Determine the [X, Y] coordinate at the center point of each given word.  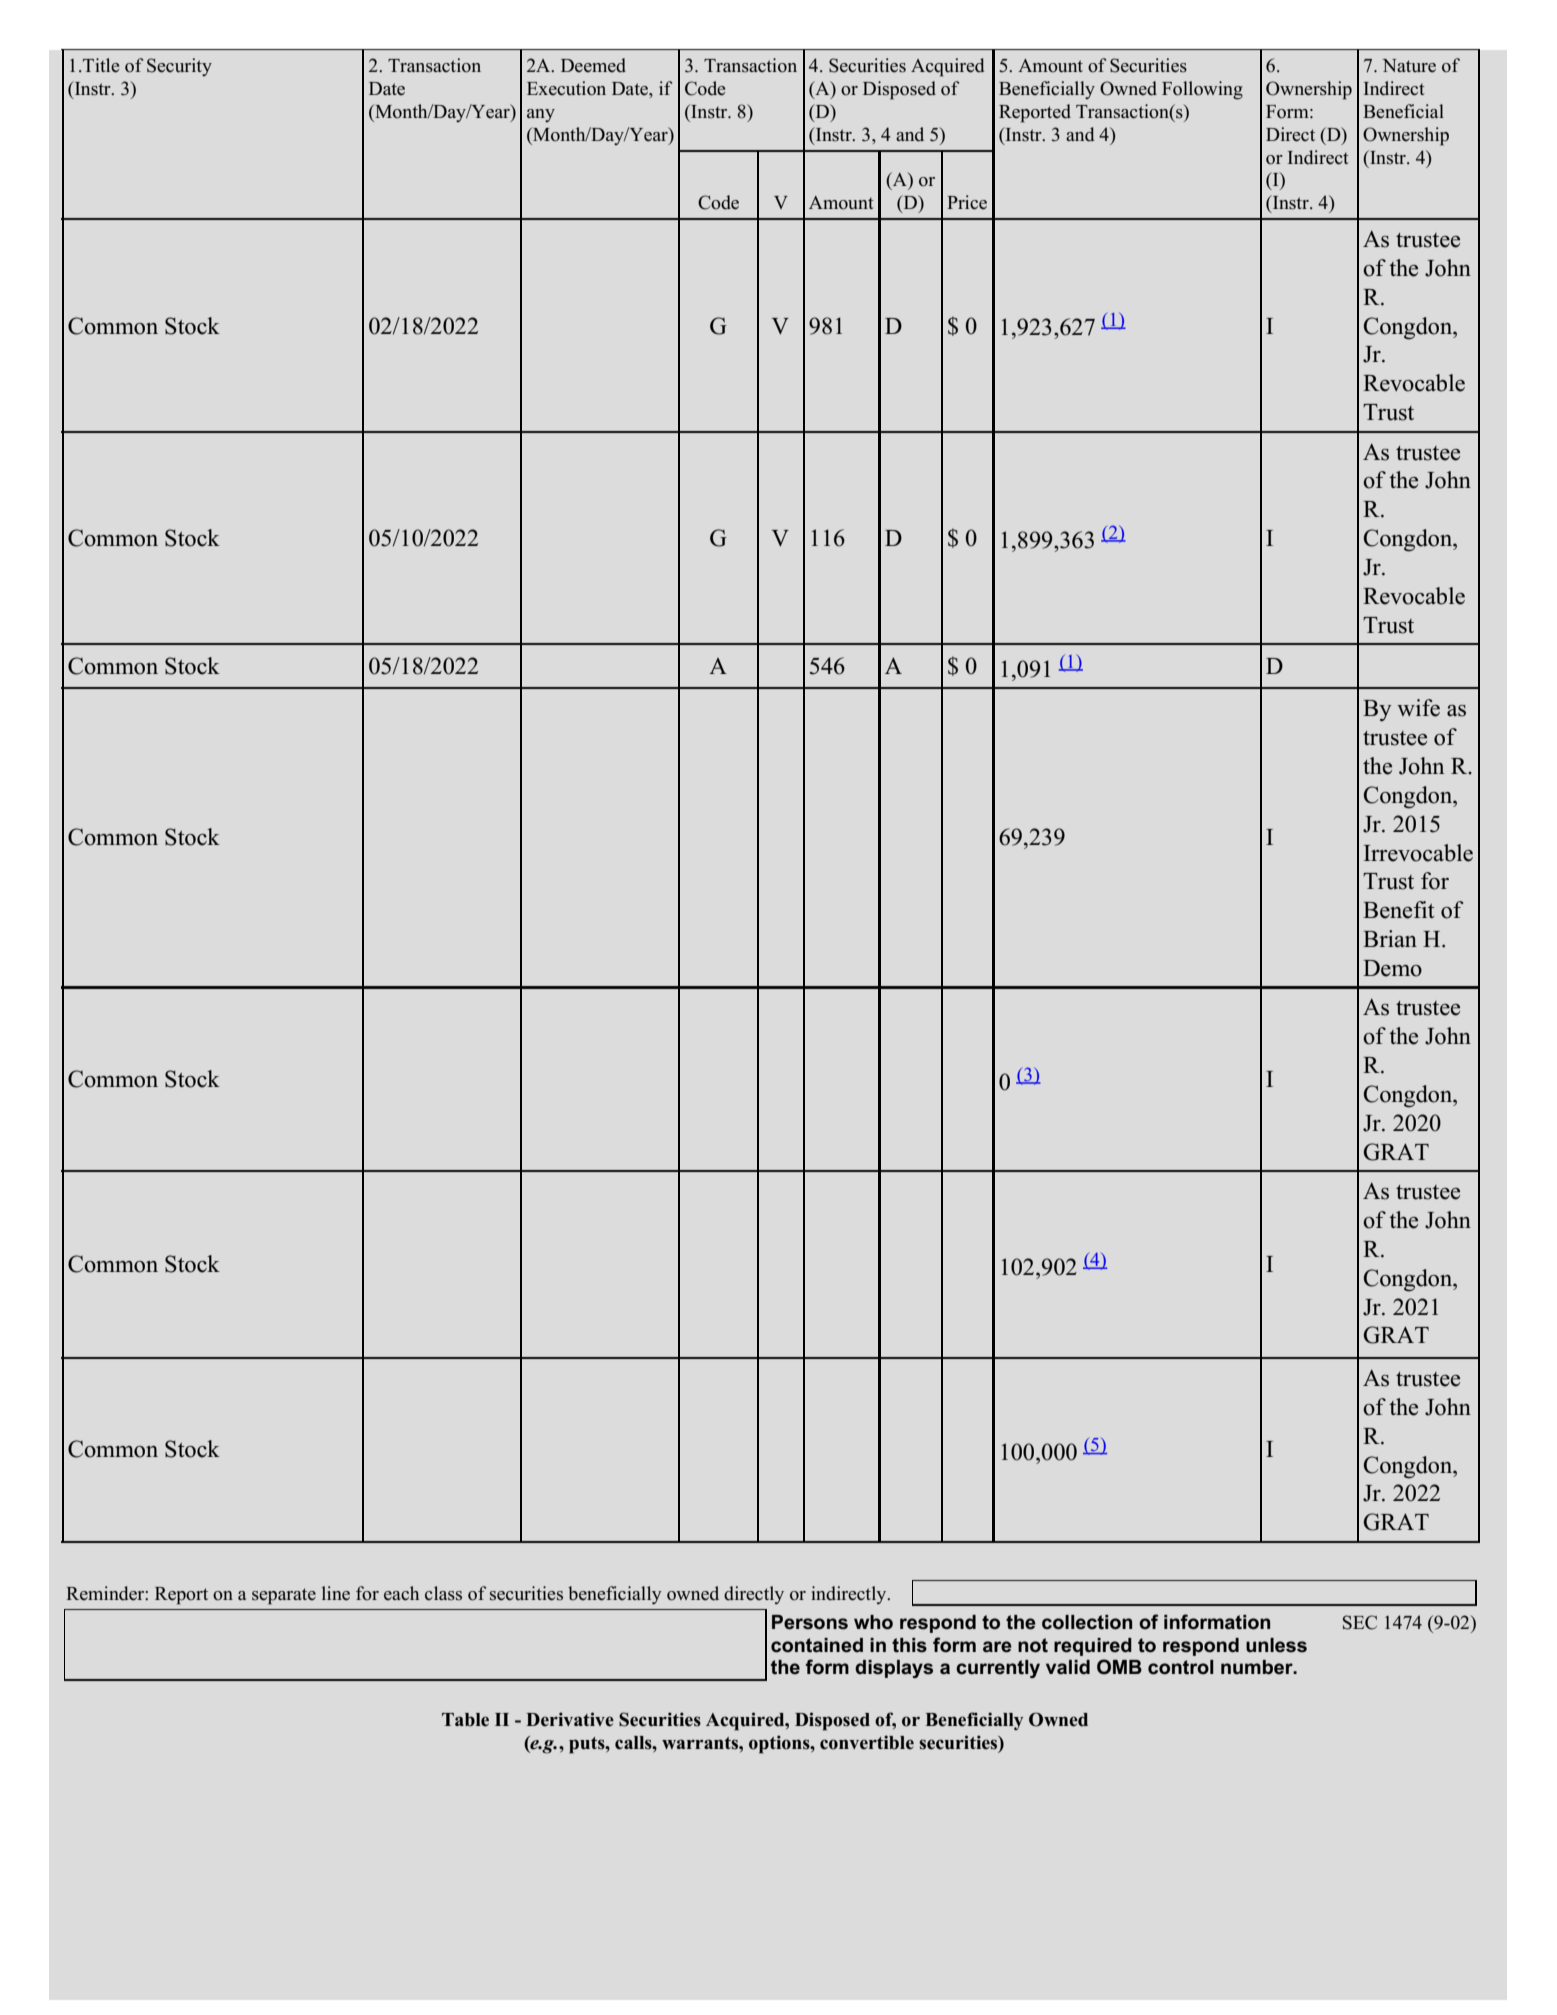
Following [1202, 90]
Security [179, 67]
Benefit [1399, 910]
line [336, 1593]
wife [1418, 708]
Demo [1392, 968]
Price [967, 202]
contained [817, 1645]
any [541, 115]
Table [465, 1720]
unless [1276, 1645]
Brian [1390, 938]
